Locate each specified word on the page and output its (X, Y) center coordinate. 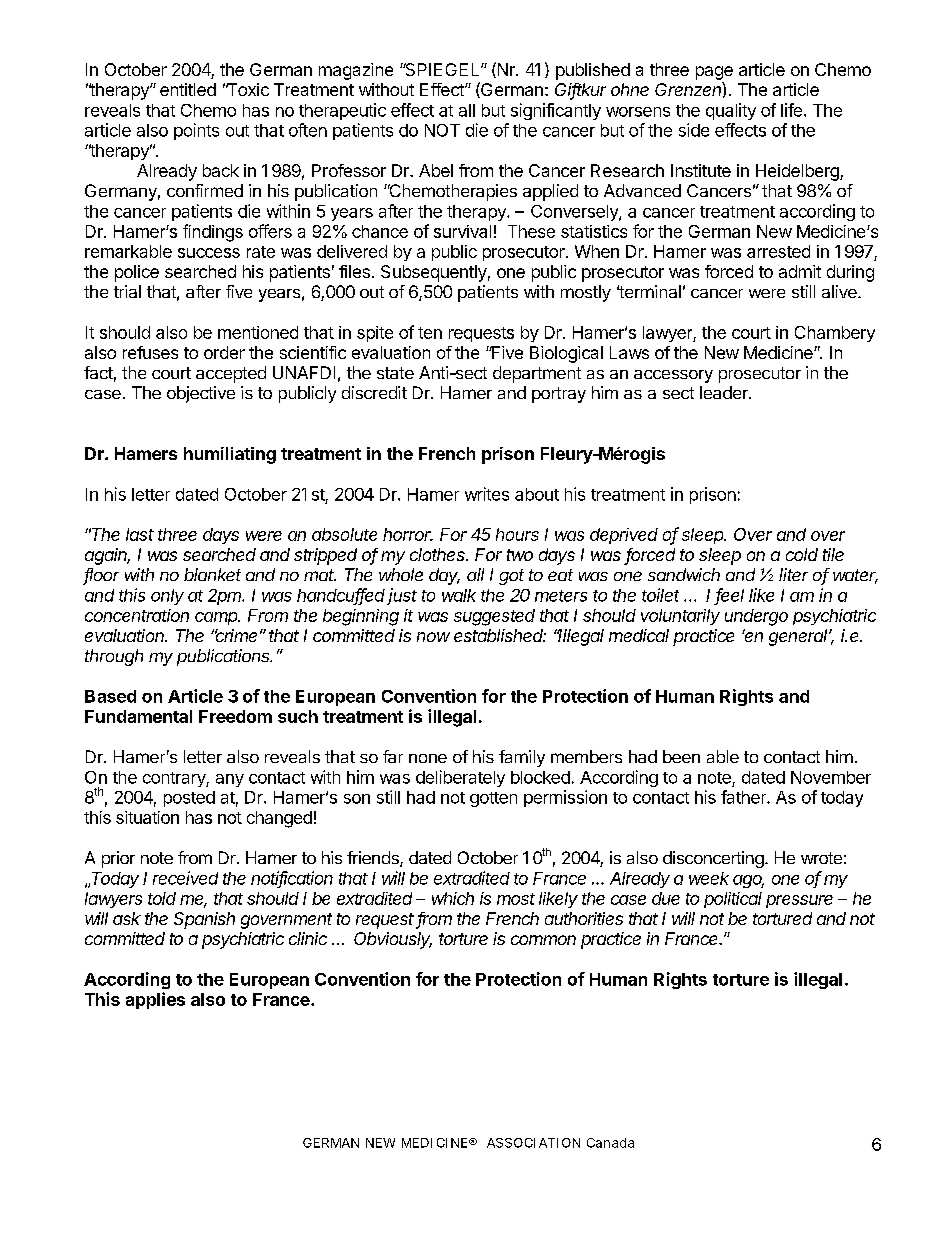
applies (155, 1000)
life (791, 110)
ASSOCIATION (533, 1143)
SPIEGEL (442, 69)
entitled (188, 89)
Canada (610, 1143)
